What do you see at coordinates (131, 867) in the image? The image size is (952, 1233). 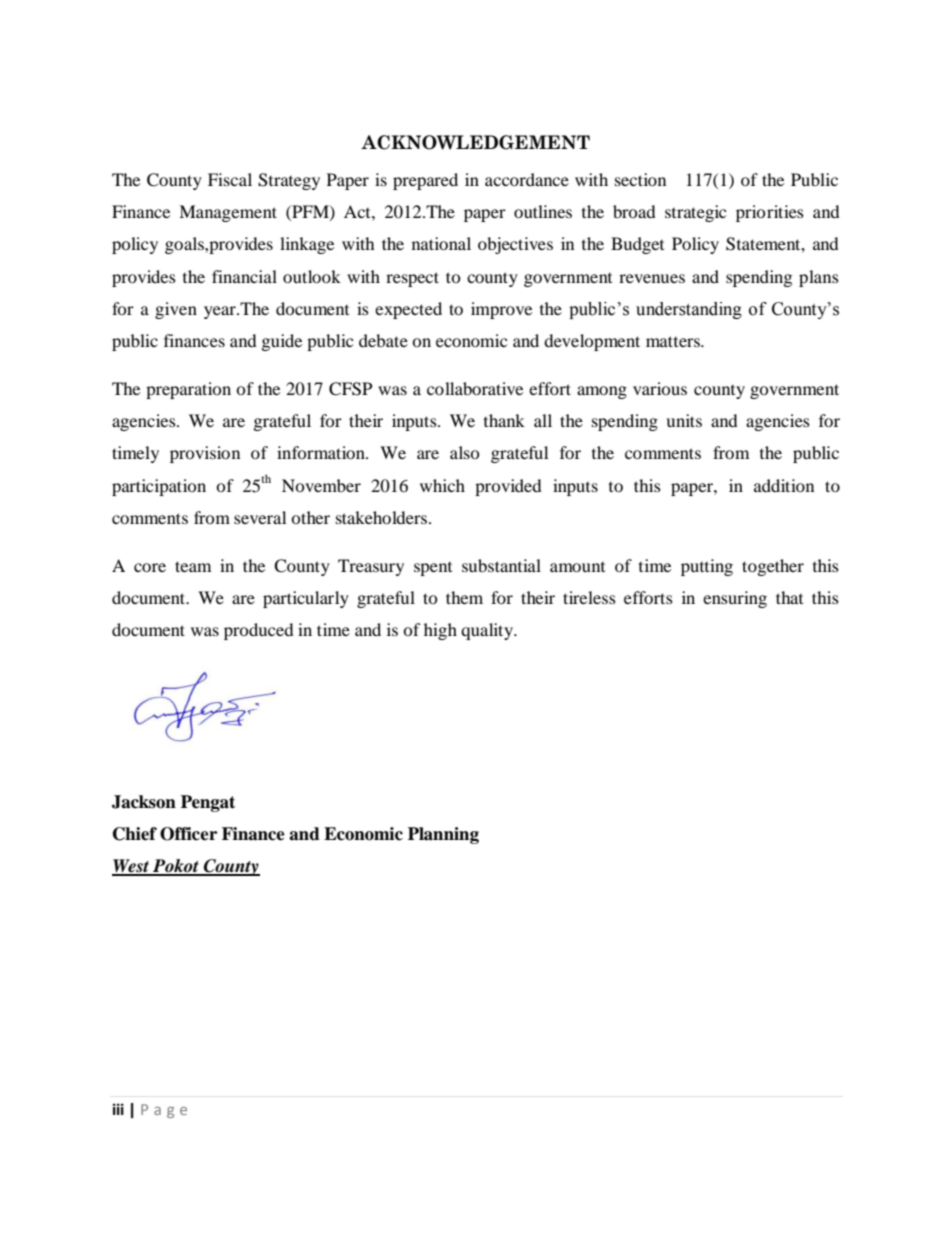 I see `West` at bounding box center [131, 867].
